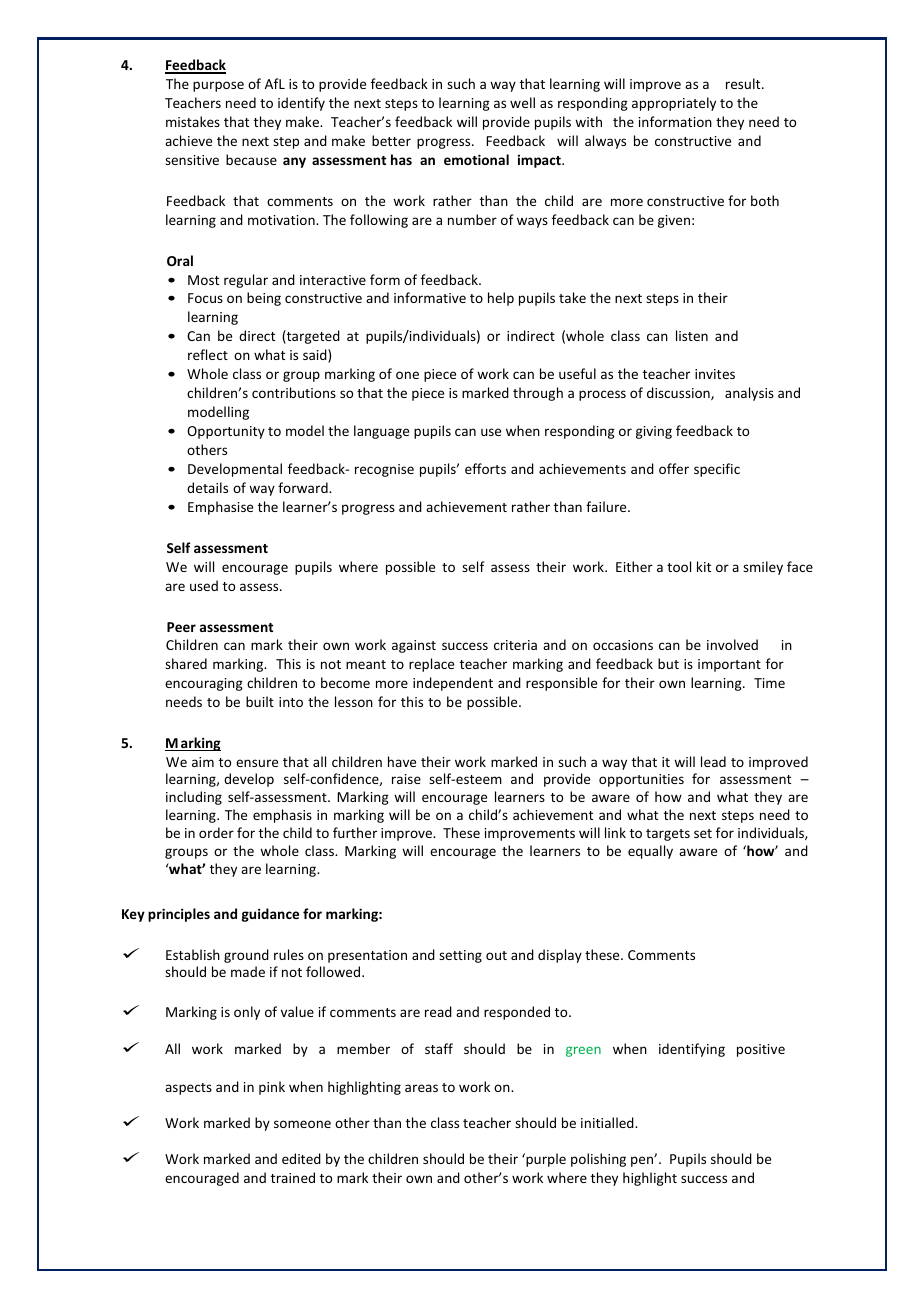  I want to click on Opportunity, so click(226, 432).
